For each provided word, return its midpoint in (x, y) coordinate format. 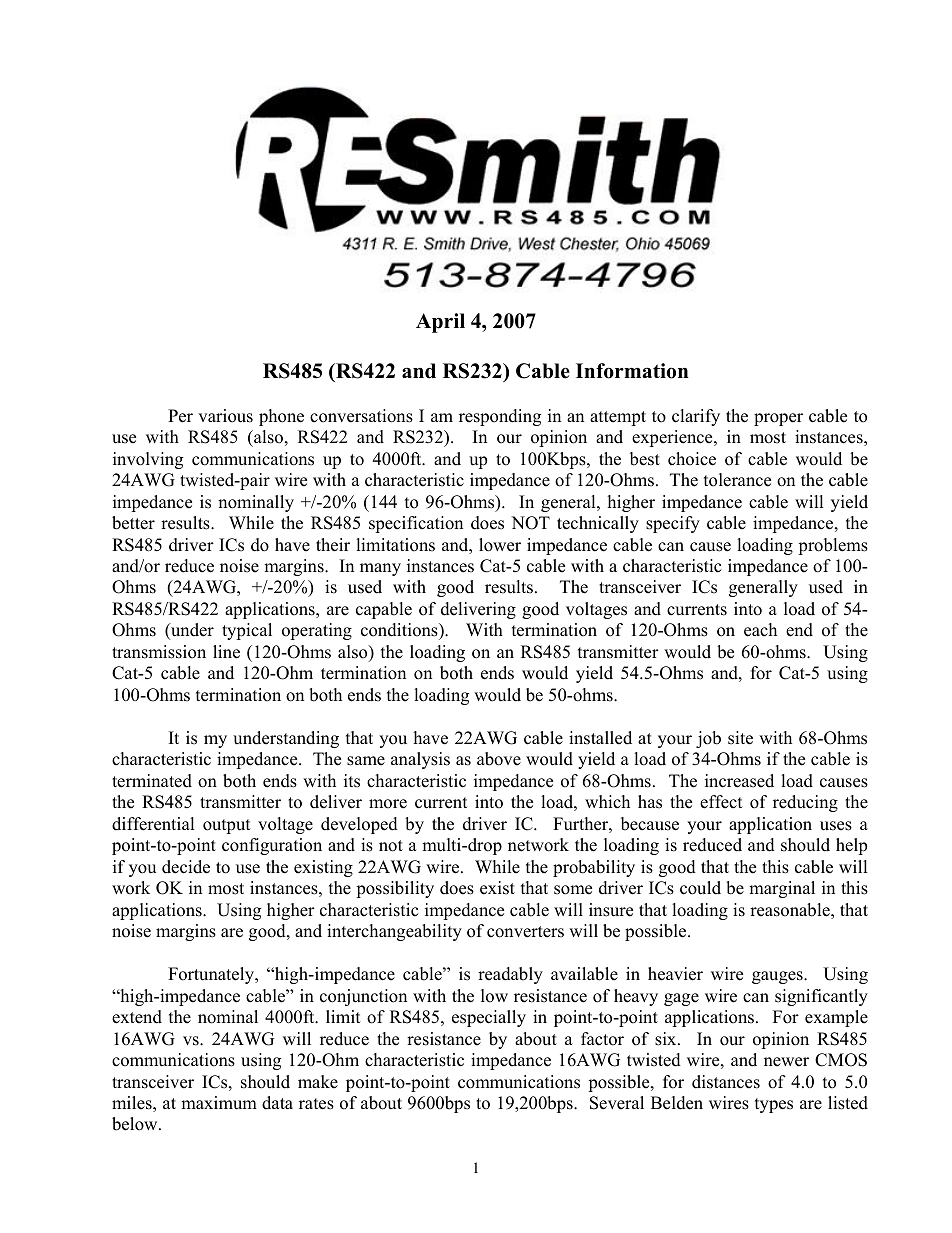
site (740, 738)
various (225, 416)
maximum (219, 1103)
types (774, 1105)
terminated (152, 781)
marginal (782, 889)
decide (186, 867)
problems (833, 546)
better (133, 523)
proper (778, 419)
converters (525, 932)
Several (617, 1103)
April (440, 323)
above (499, 759)
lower (500, 545)
